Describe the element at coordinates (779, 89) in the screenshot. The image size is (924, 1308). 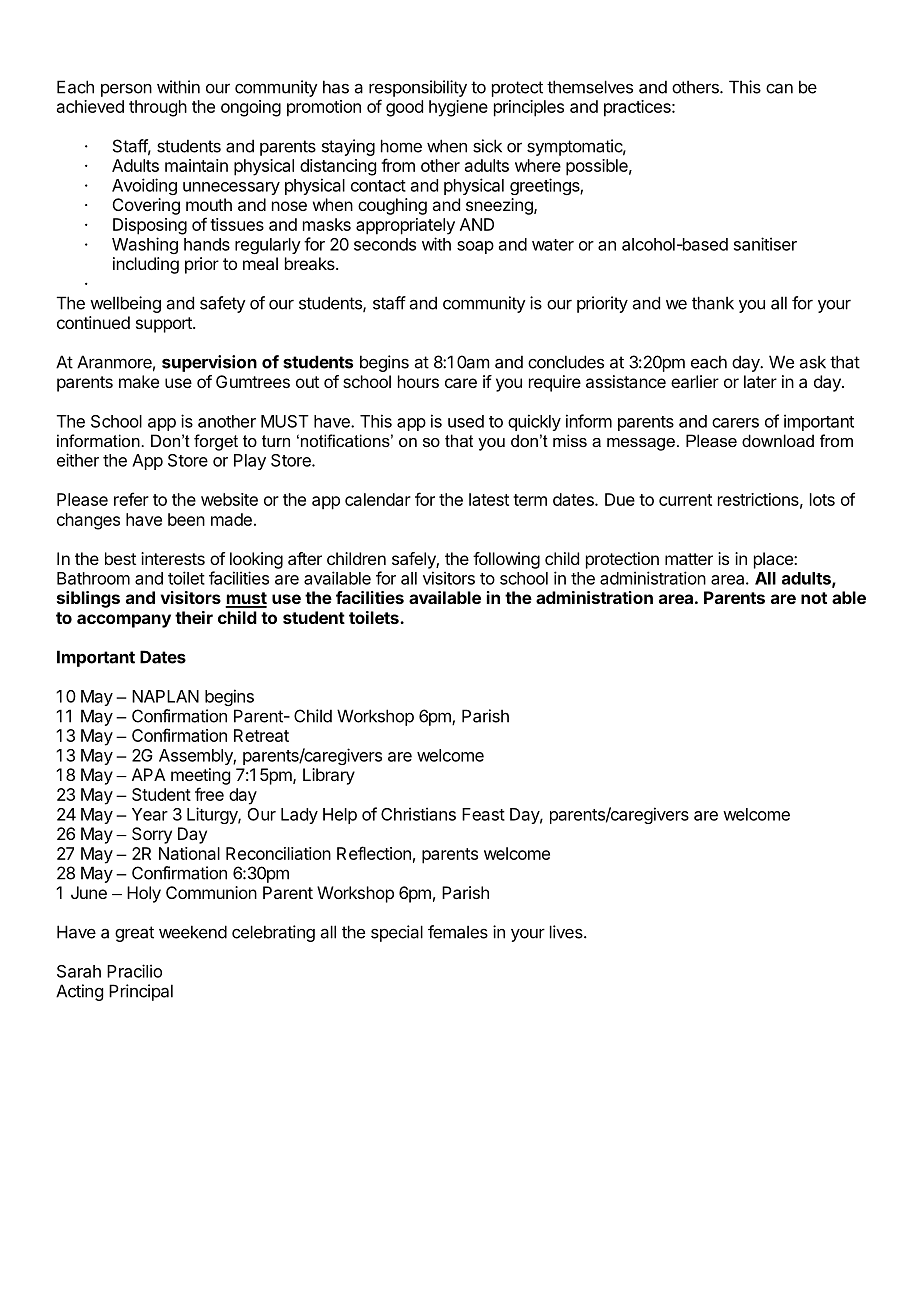
I see `can` at that location.
